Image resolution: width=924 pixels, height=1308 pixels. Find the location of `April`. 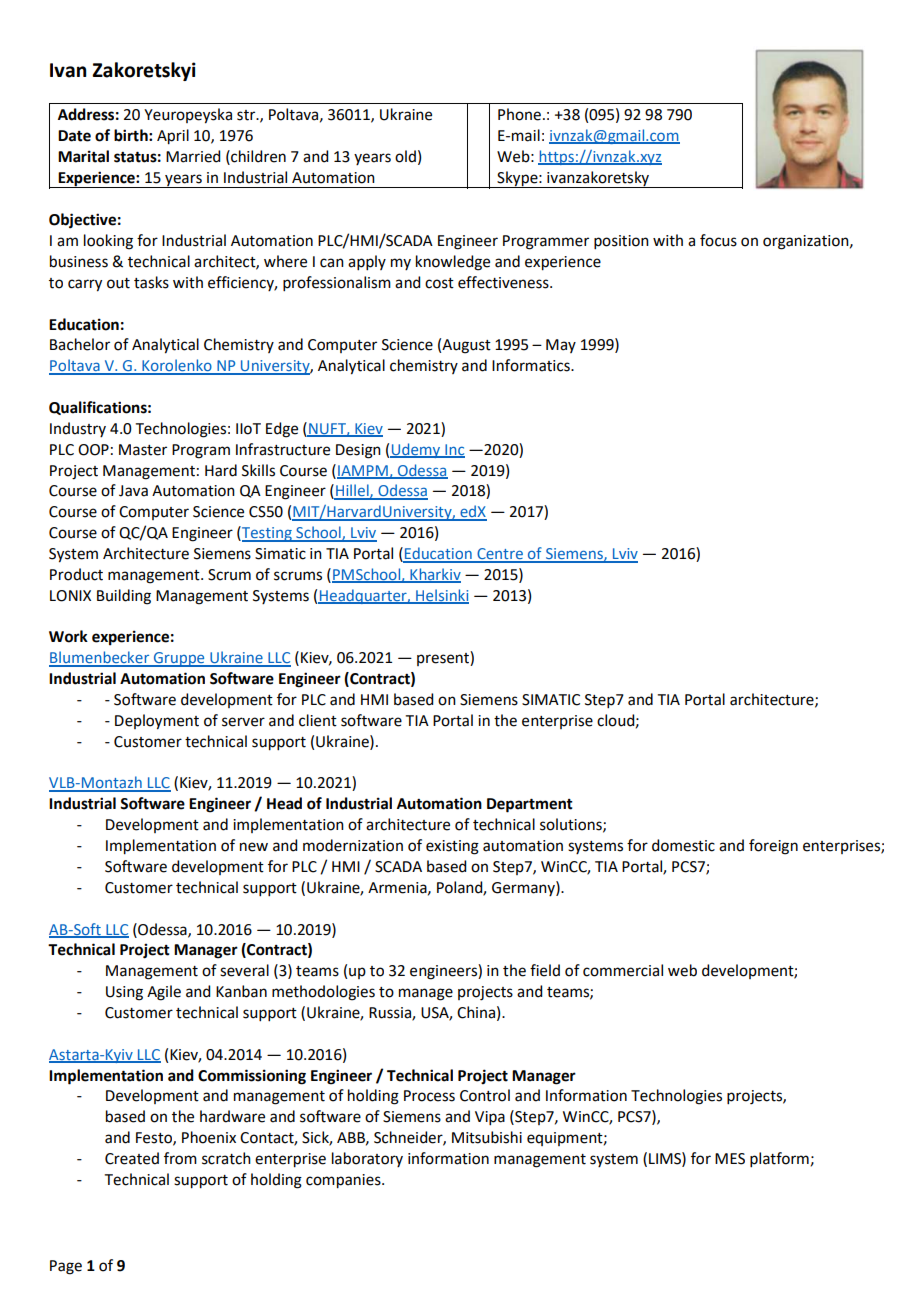

April is located at coordinates (173, 137).
